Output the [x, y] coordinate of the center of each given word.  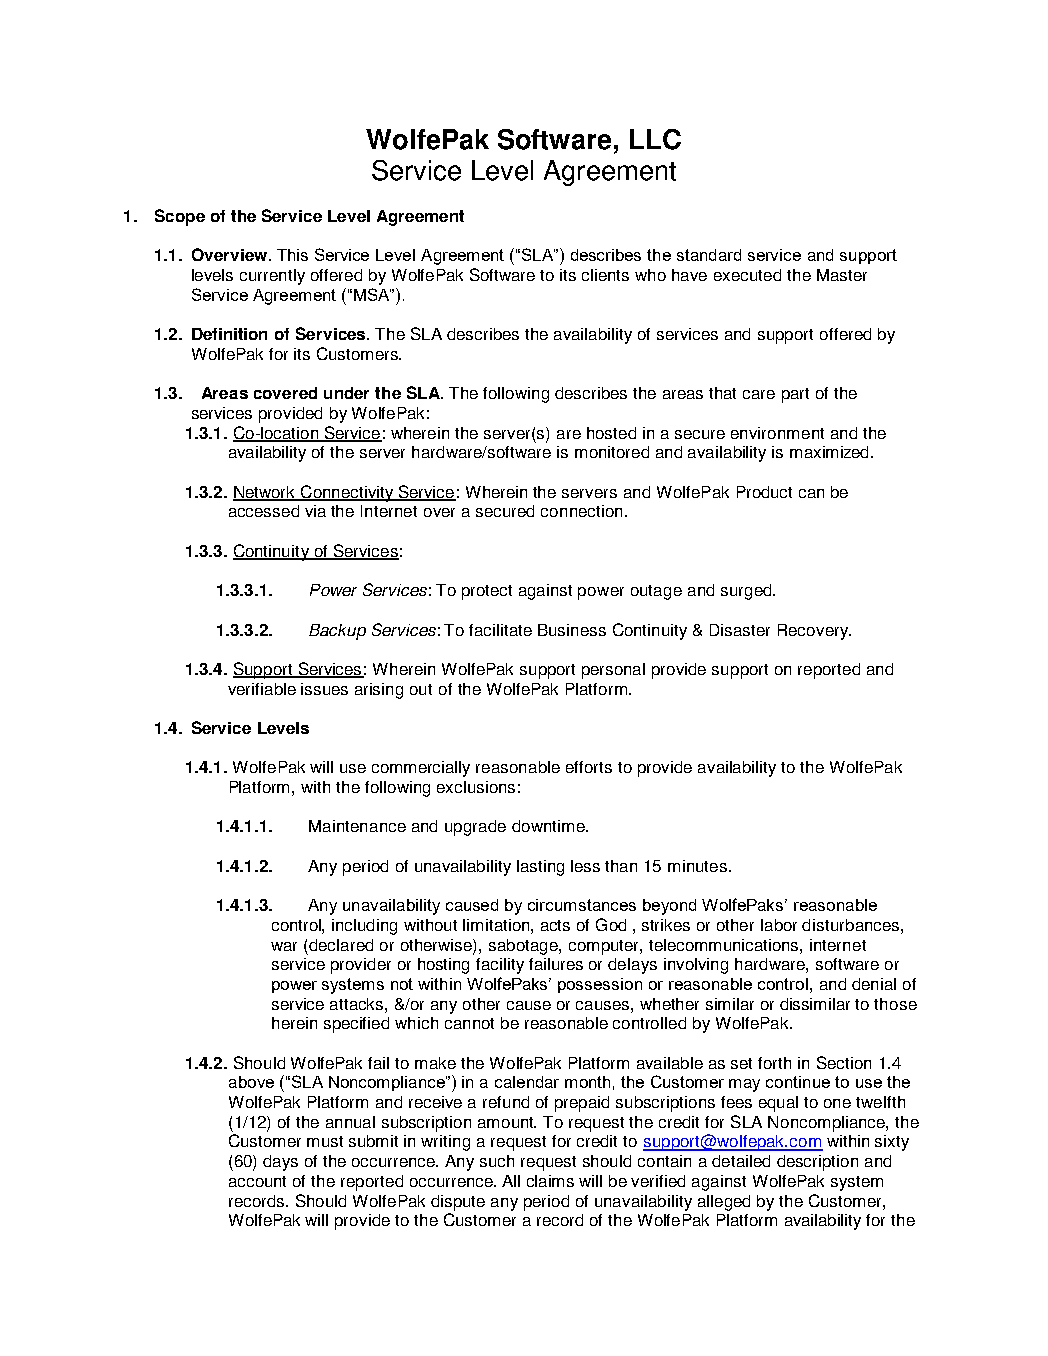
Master [842, 275]
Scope [180, 217]
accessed [264, 511]
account [257, 1181]
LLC [655, 139]
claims [550, 1181]
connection [581, 511]
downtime [549, 826]
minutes [699, 866]
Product [764, 492]
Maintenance [357, 826]
